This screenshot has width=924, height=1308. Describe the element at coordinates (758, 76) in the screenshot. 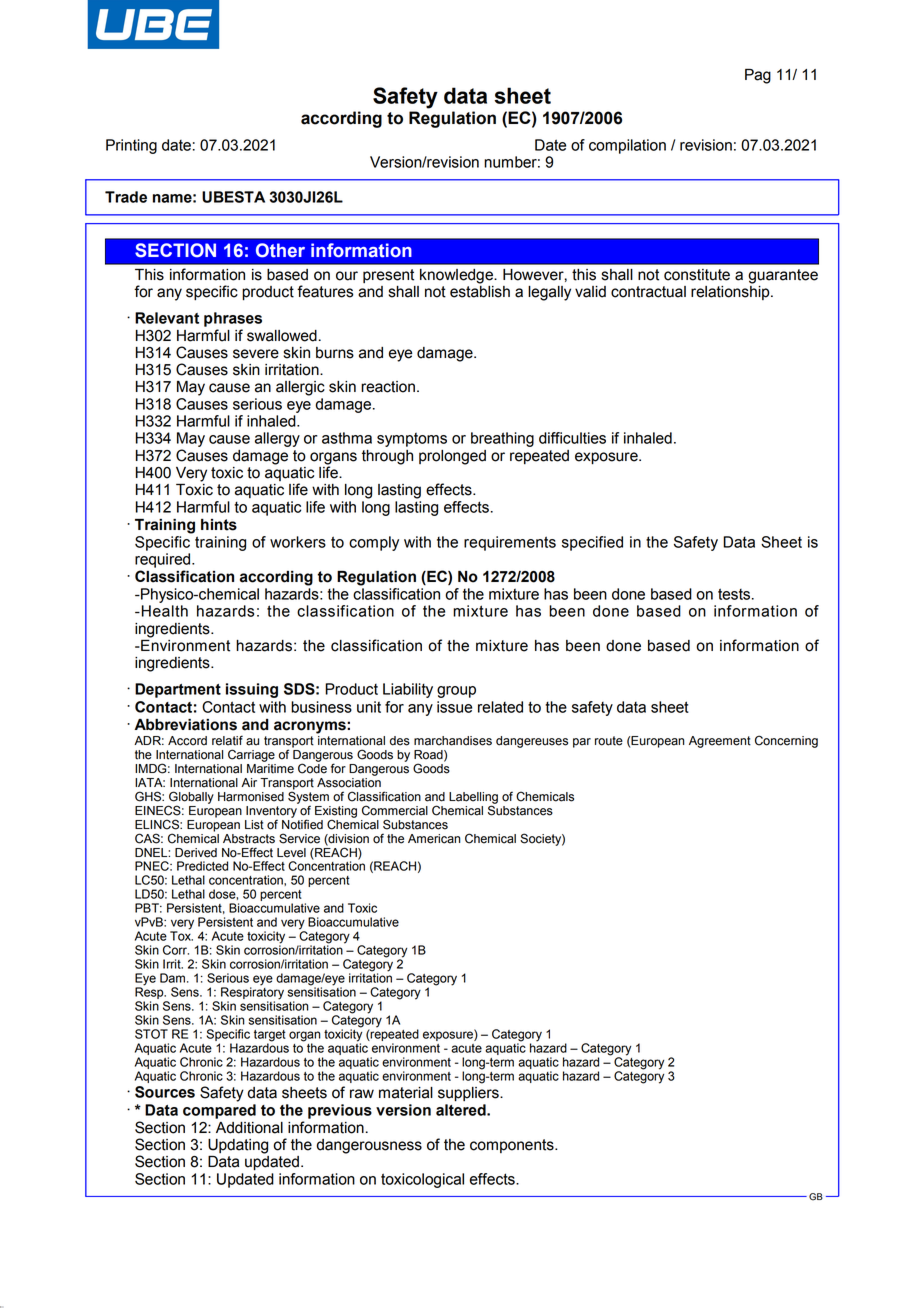

I see `Pag` at that location.
